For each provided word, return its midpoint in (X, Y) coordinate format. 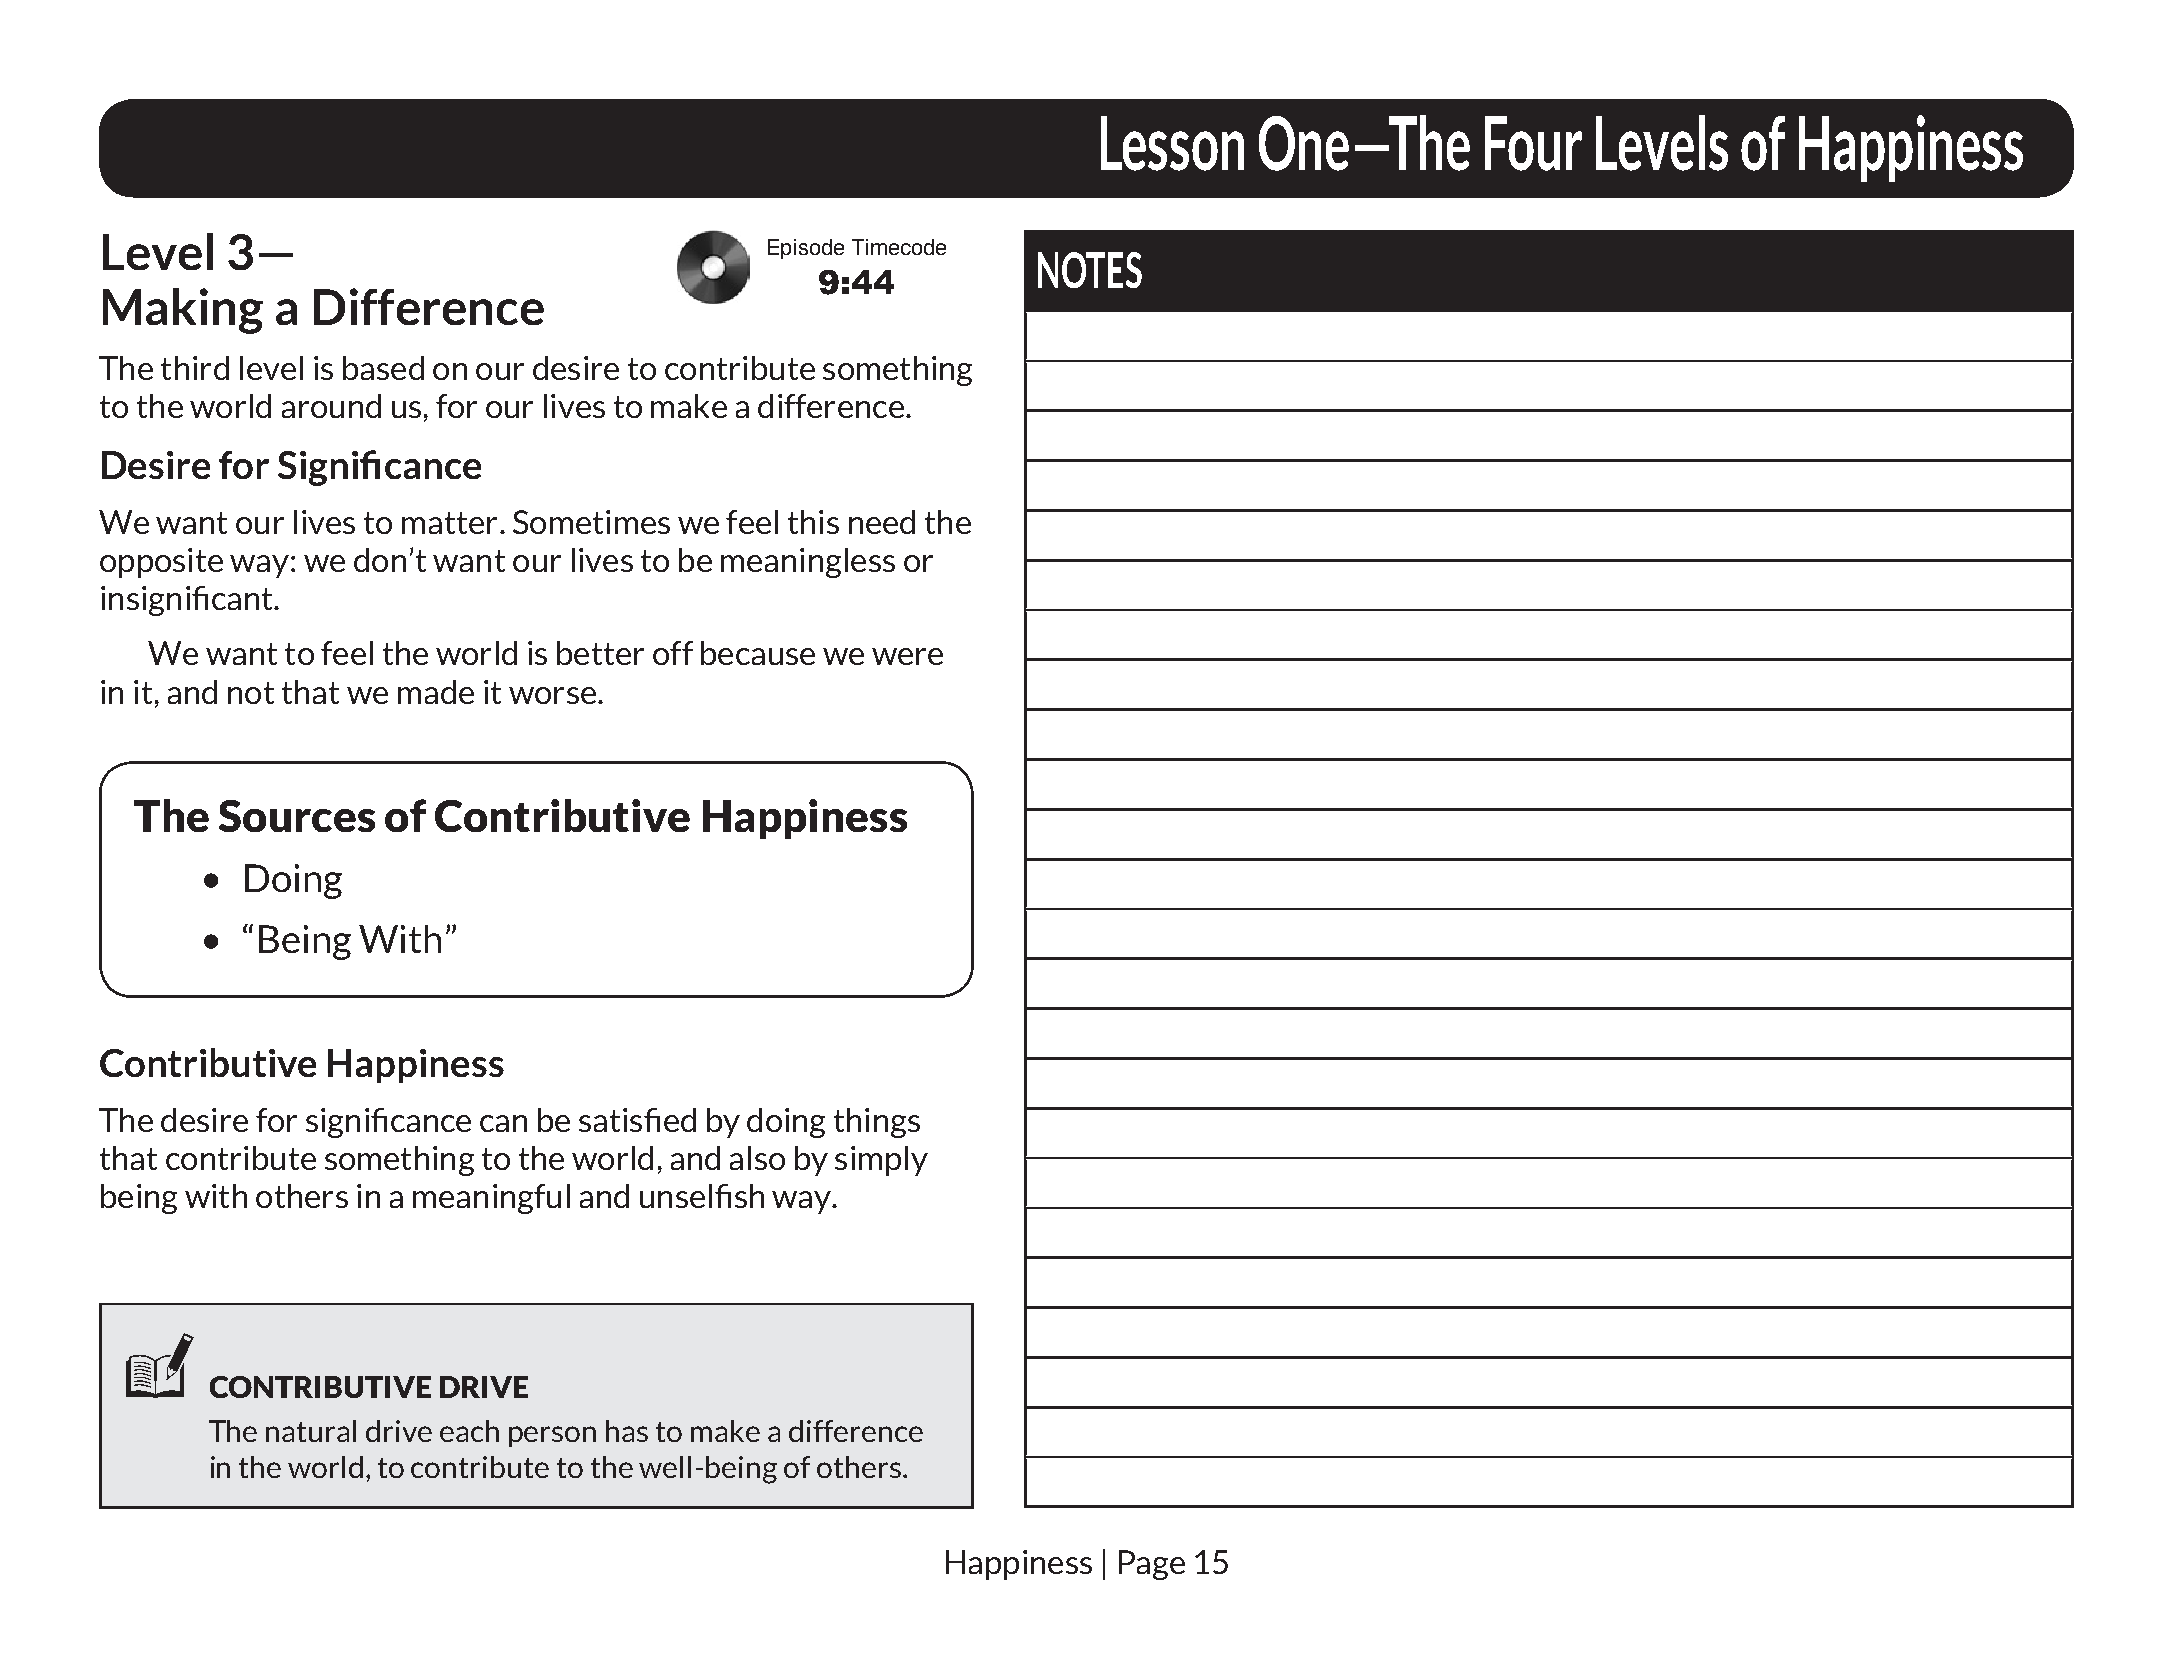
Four (1533, 143)
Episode (806, 249)
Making (183, 311)
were (907, 656)
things (877, 1123)
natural (311, 1431)
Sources (297, 816)
